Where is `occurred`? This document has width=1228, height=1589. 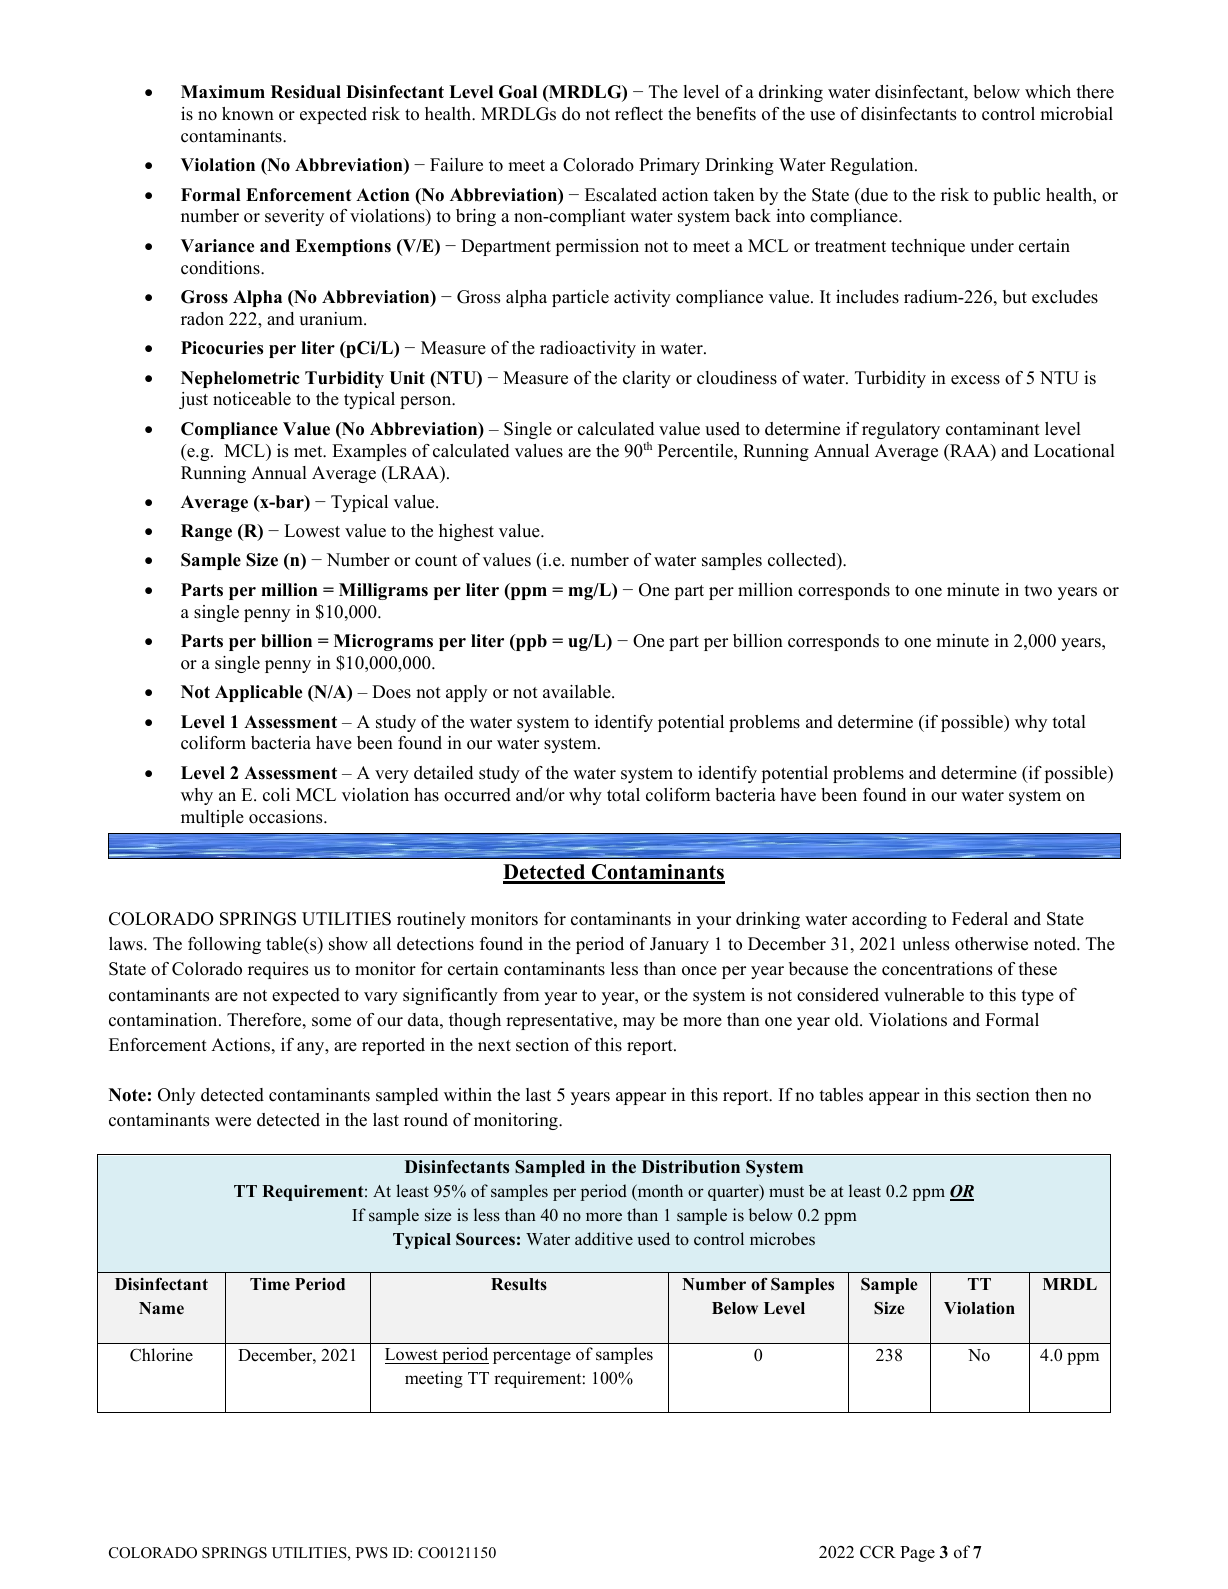 occurred is located at coordinates (477, 795).
